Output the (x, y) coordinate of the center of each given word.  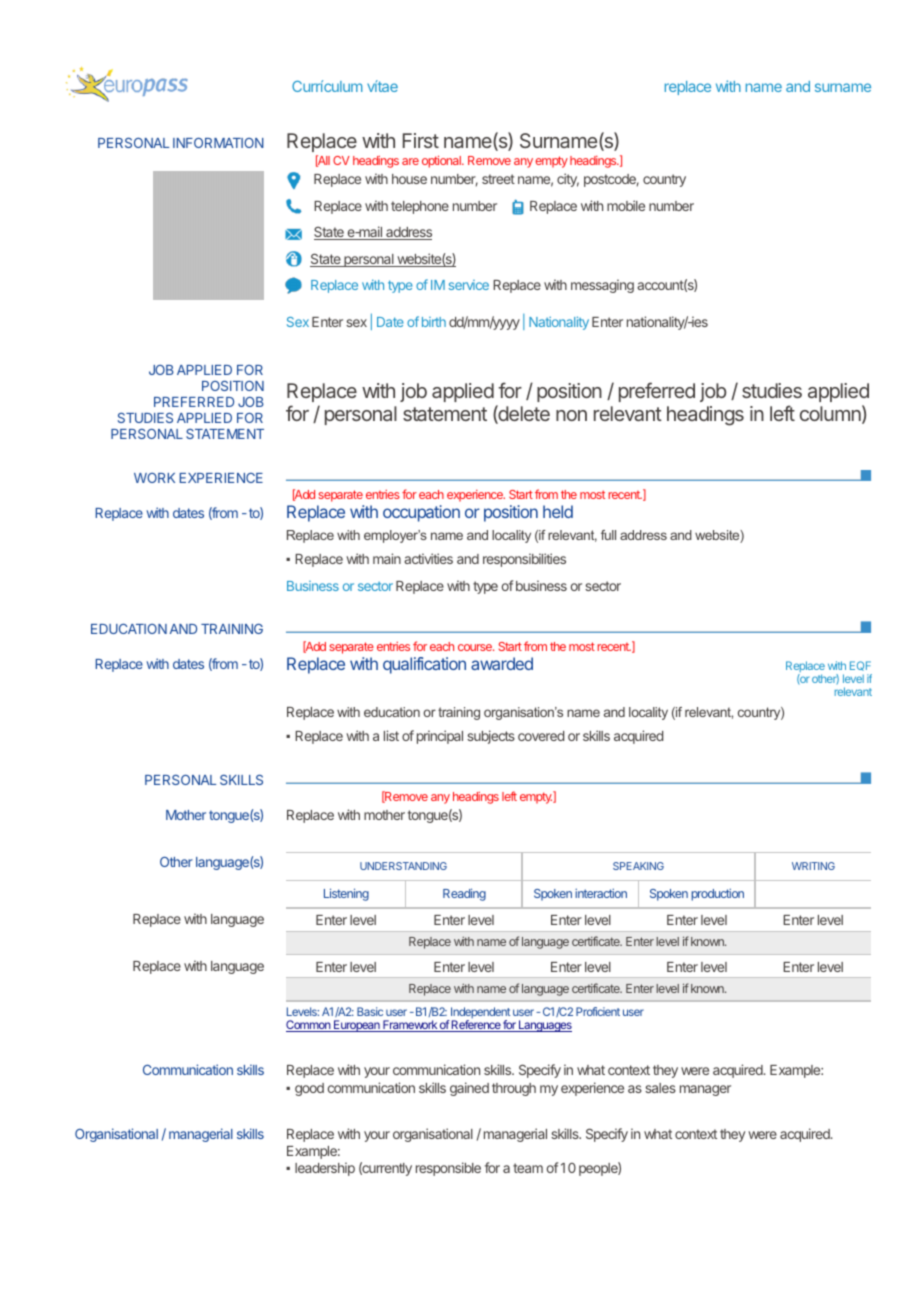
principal (440, 737)
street (498, 179)
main (387, 558)
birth (434, 322)
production (717, 895)
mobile (626, 205)
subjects (491, 737)
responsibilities (524, 560)
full (608, 535)
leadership (325, 1169)
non (571, 415)
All (323, 161)
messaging (602, 286)
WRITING (813, 866)
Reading (464, 894)
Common (309, 1026)
